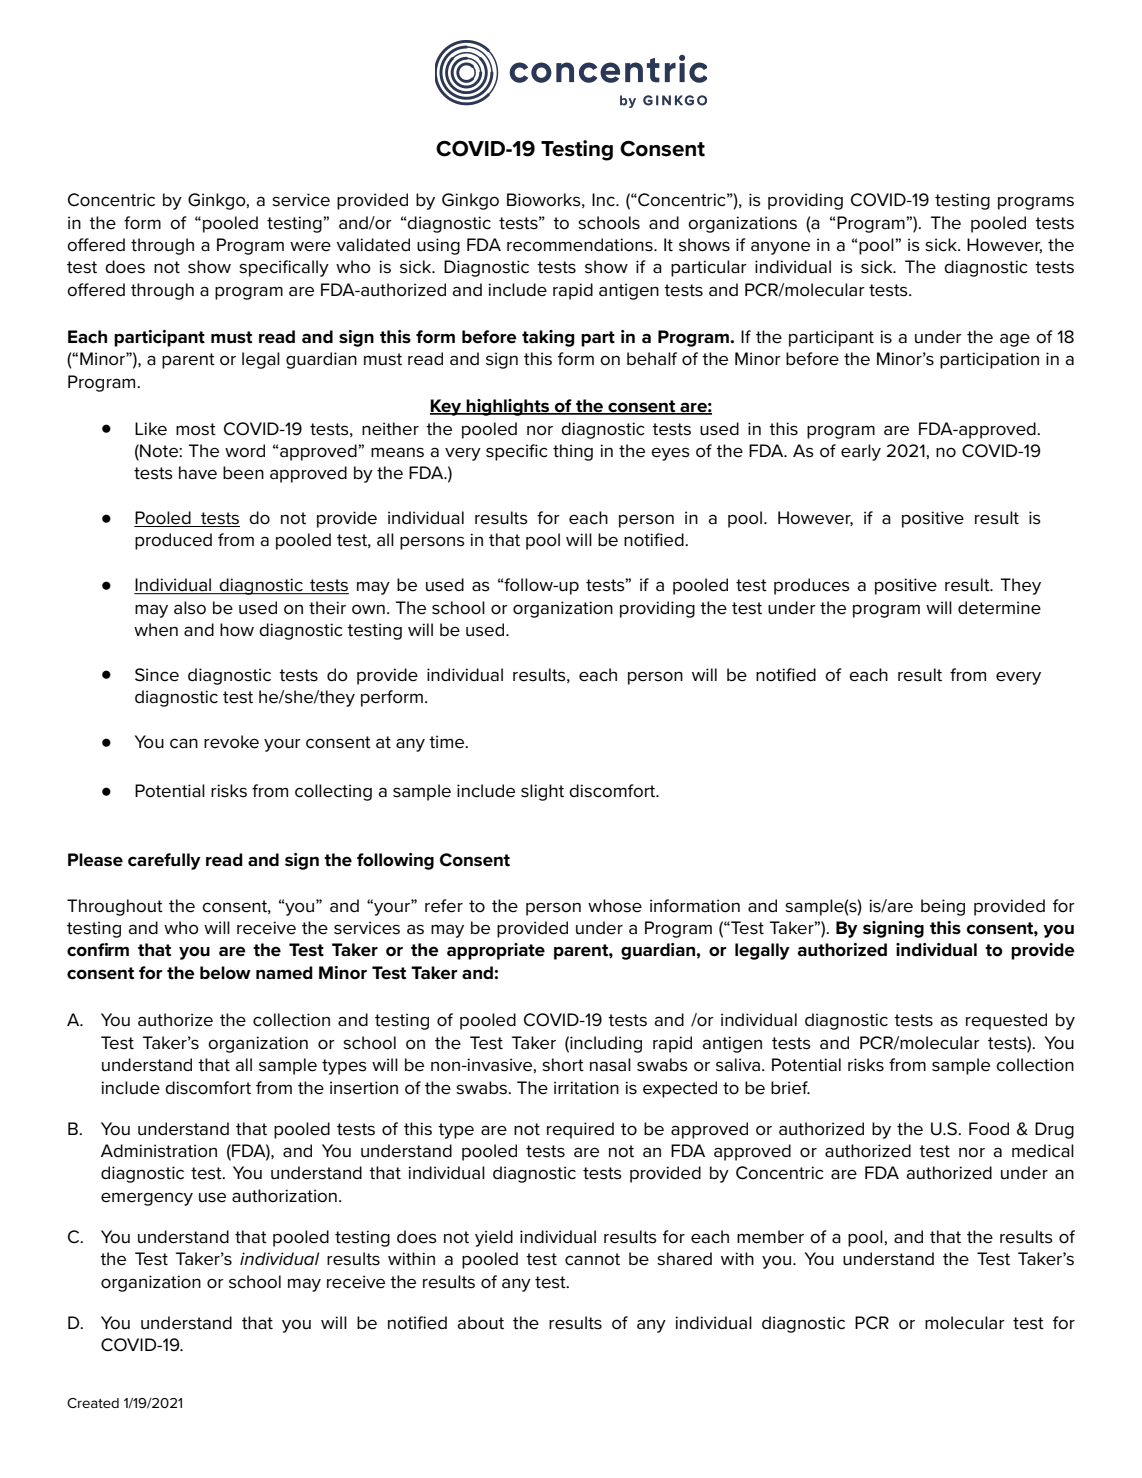  I want to click on being, so click(943, 907).
